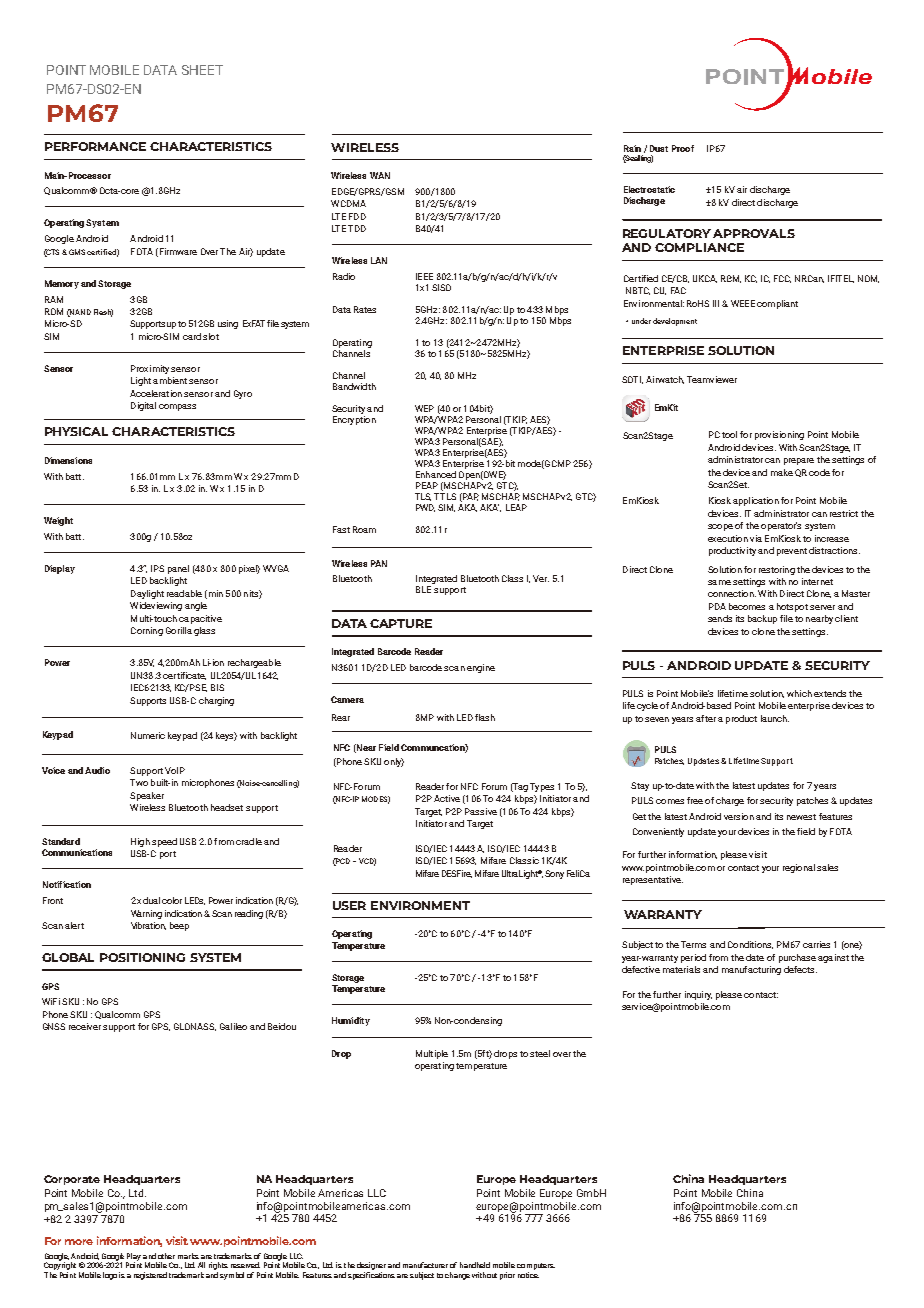 The width and height of the screenshot is (924, 1308). What do you see at coordinates (750, 945) in the screenshot?
I see `Conditions` at bounding box center [750, 945].
